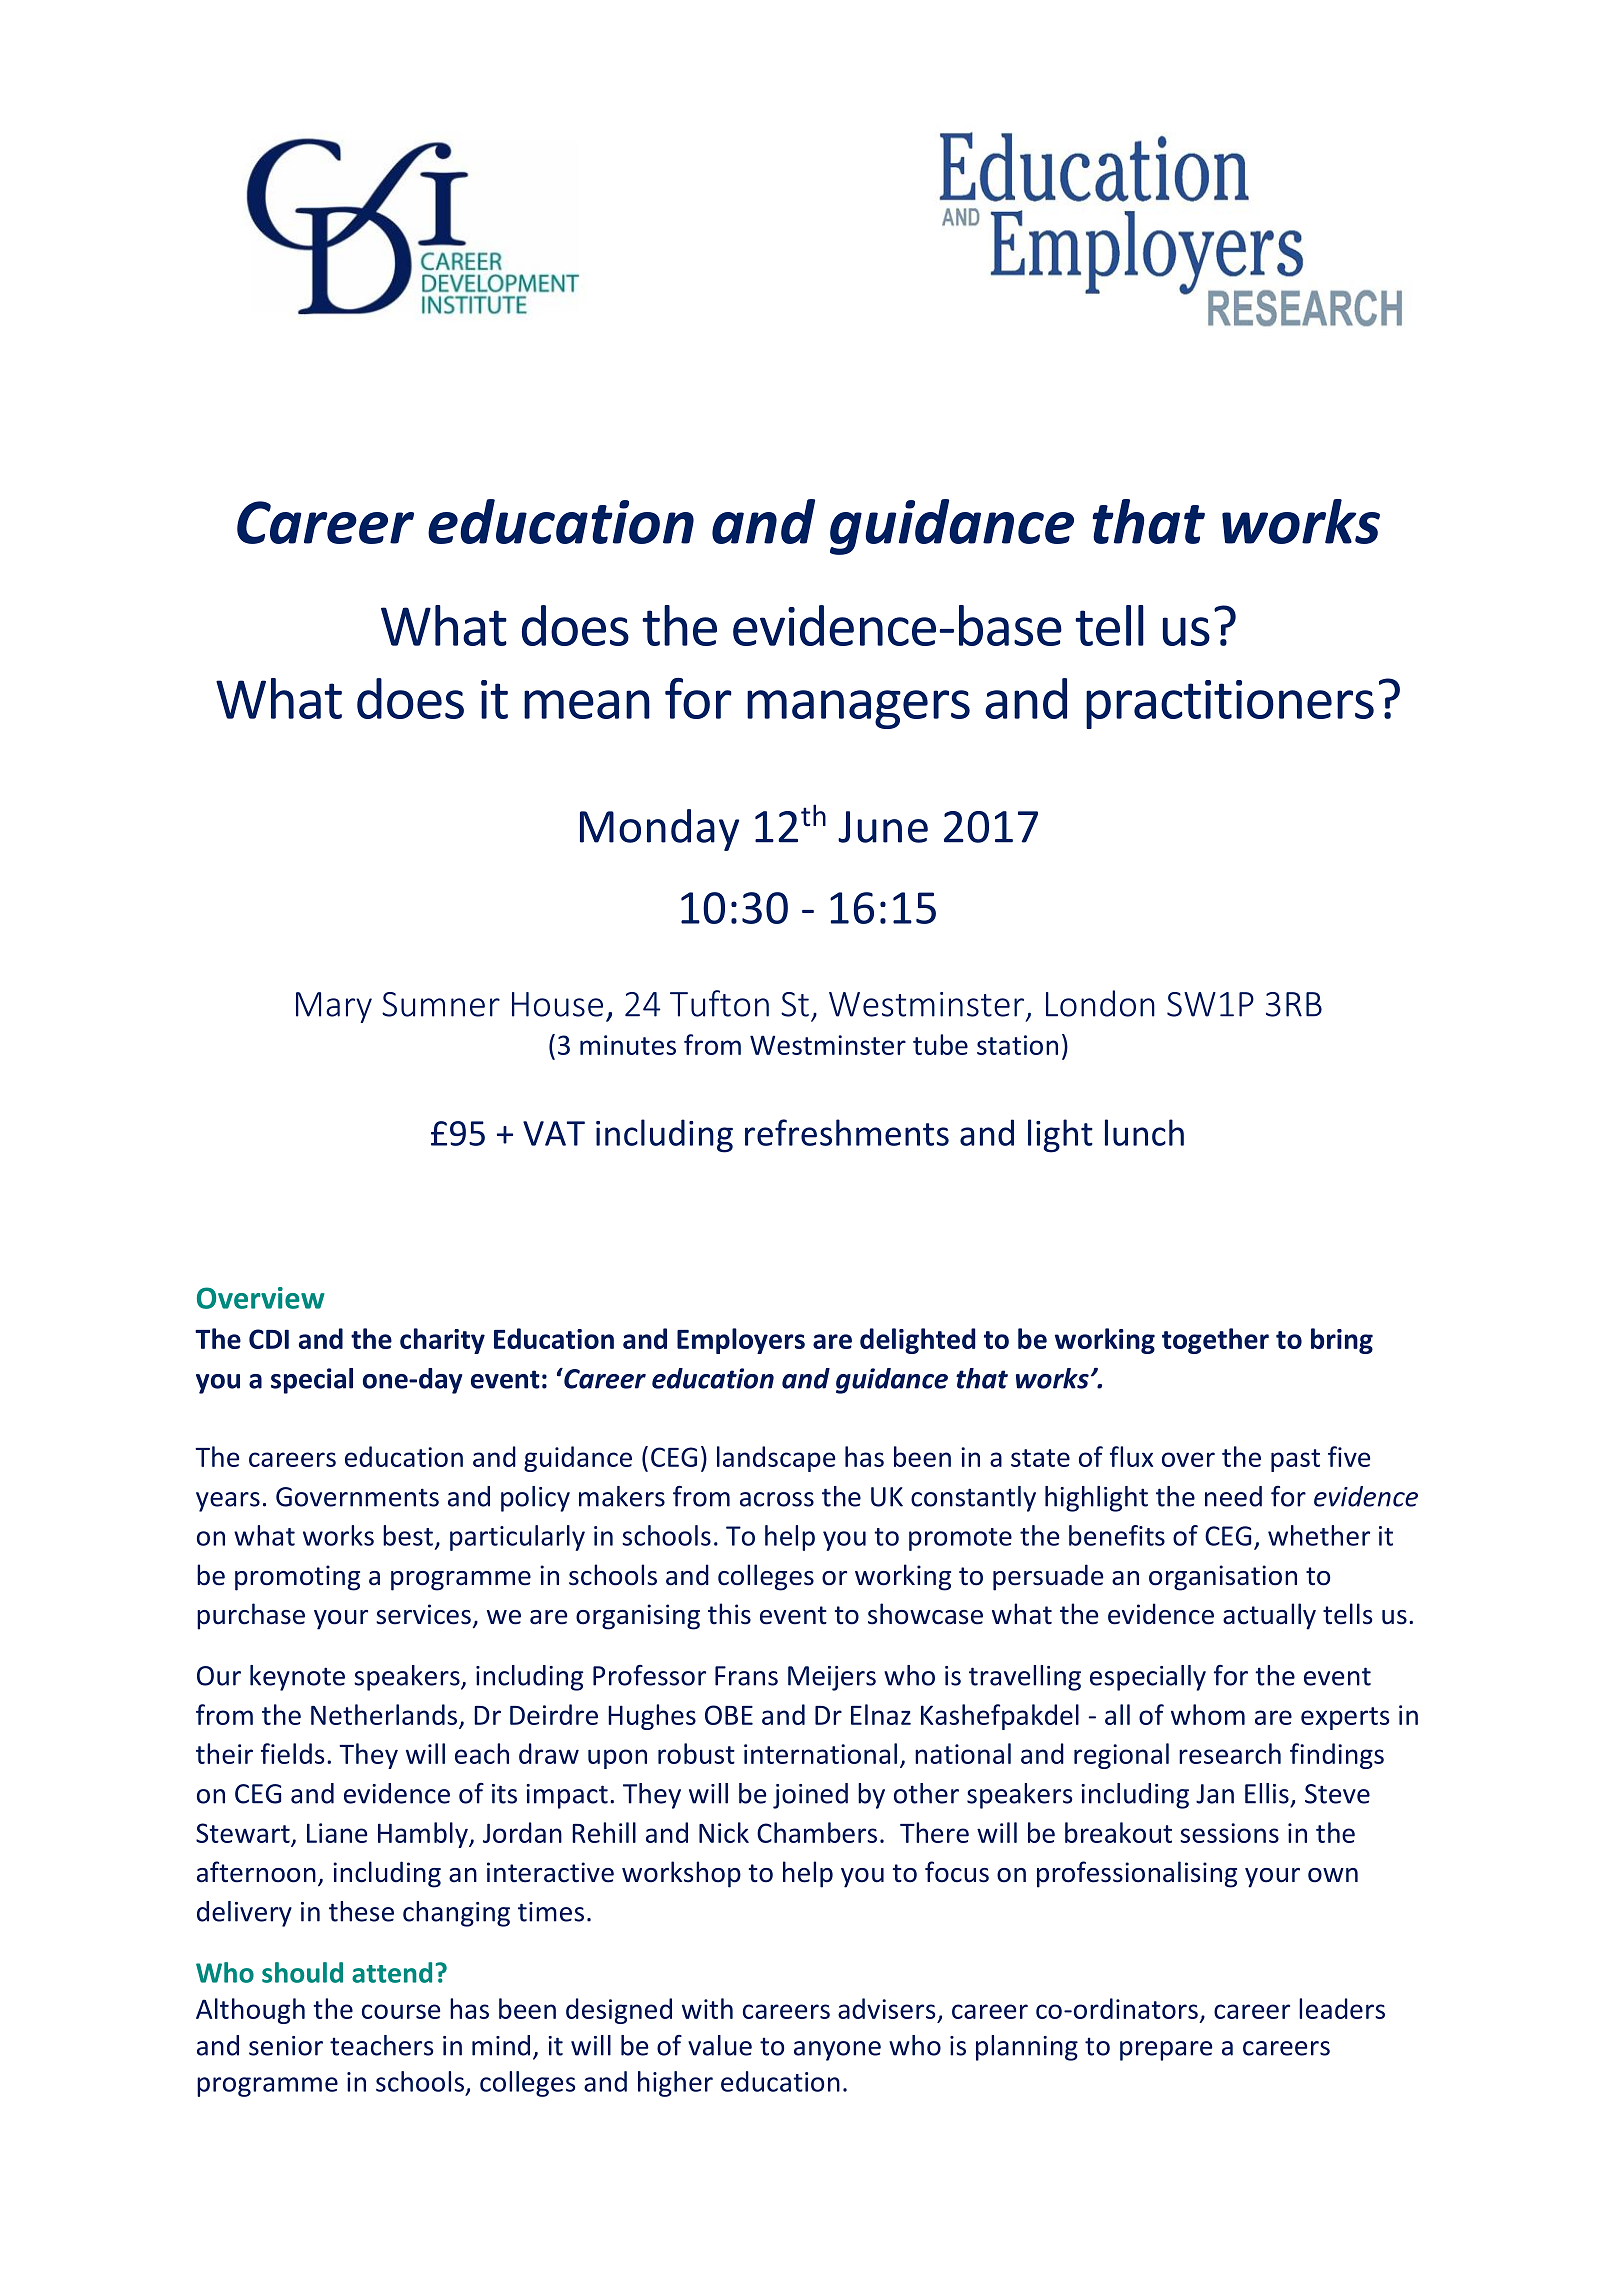  What do you see at coordinates (837, 2051) in the document?
I see `anyone` at bounding box center [837, 2051].
